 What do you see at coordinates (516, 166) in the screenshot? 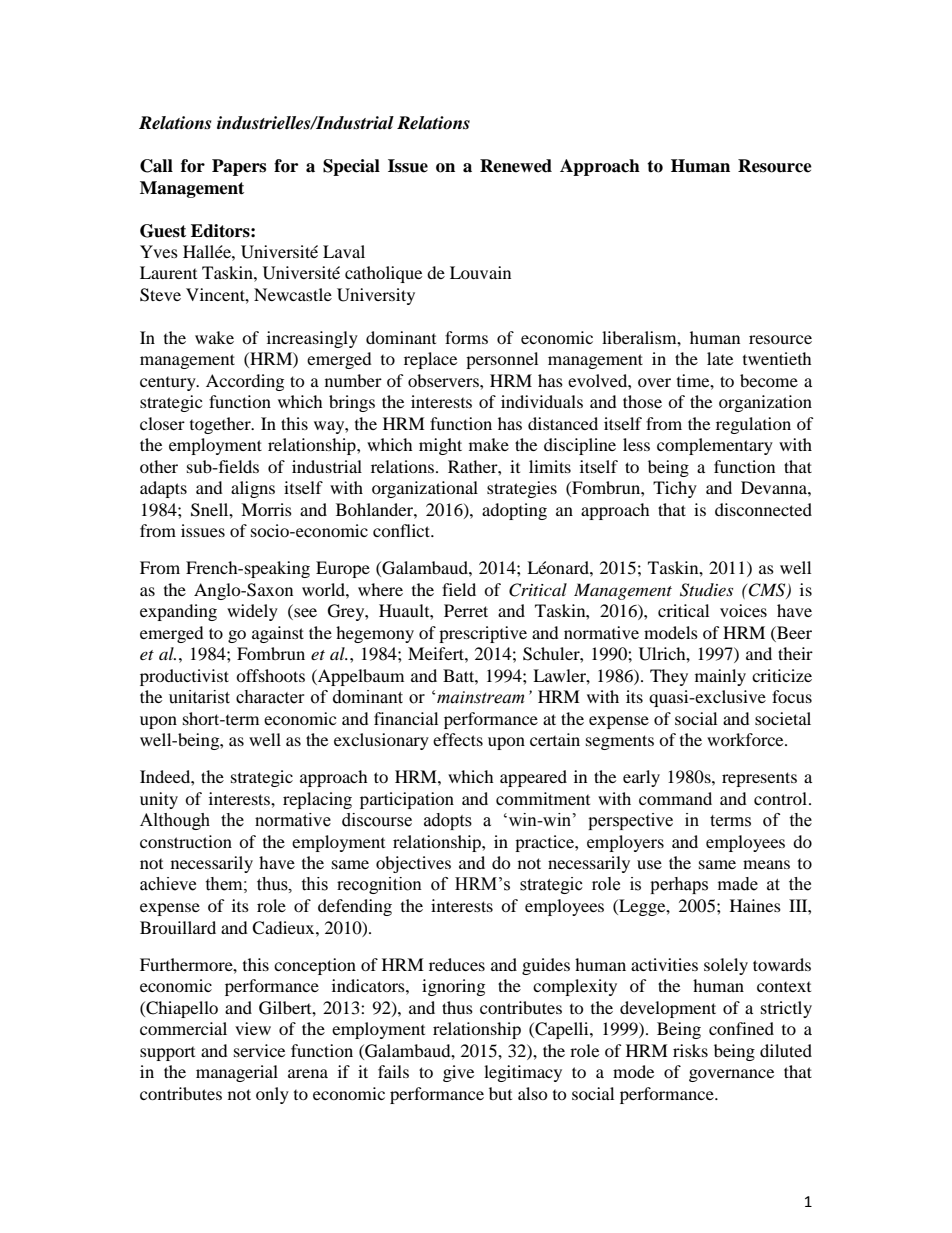
I see `Renewed` at bounding box center [516, 166].
